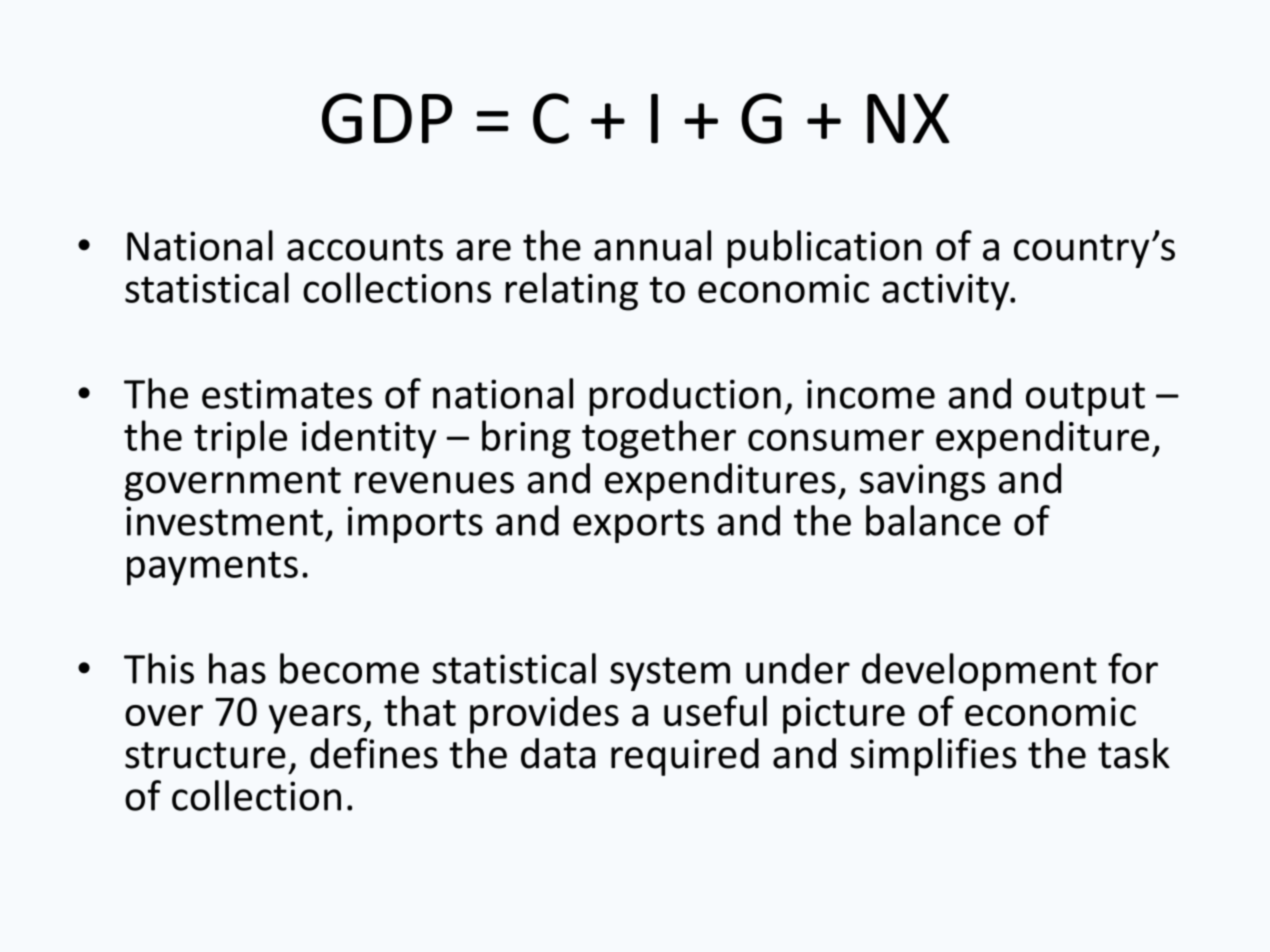  What do you see at coordinates (685, 757) in the screenshot?
I see `required` at bounding box center [685, 757].
